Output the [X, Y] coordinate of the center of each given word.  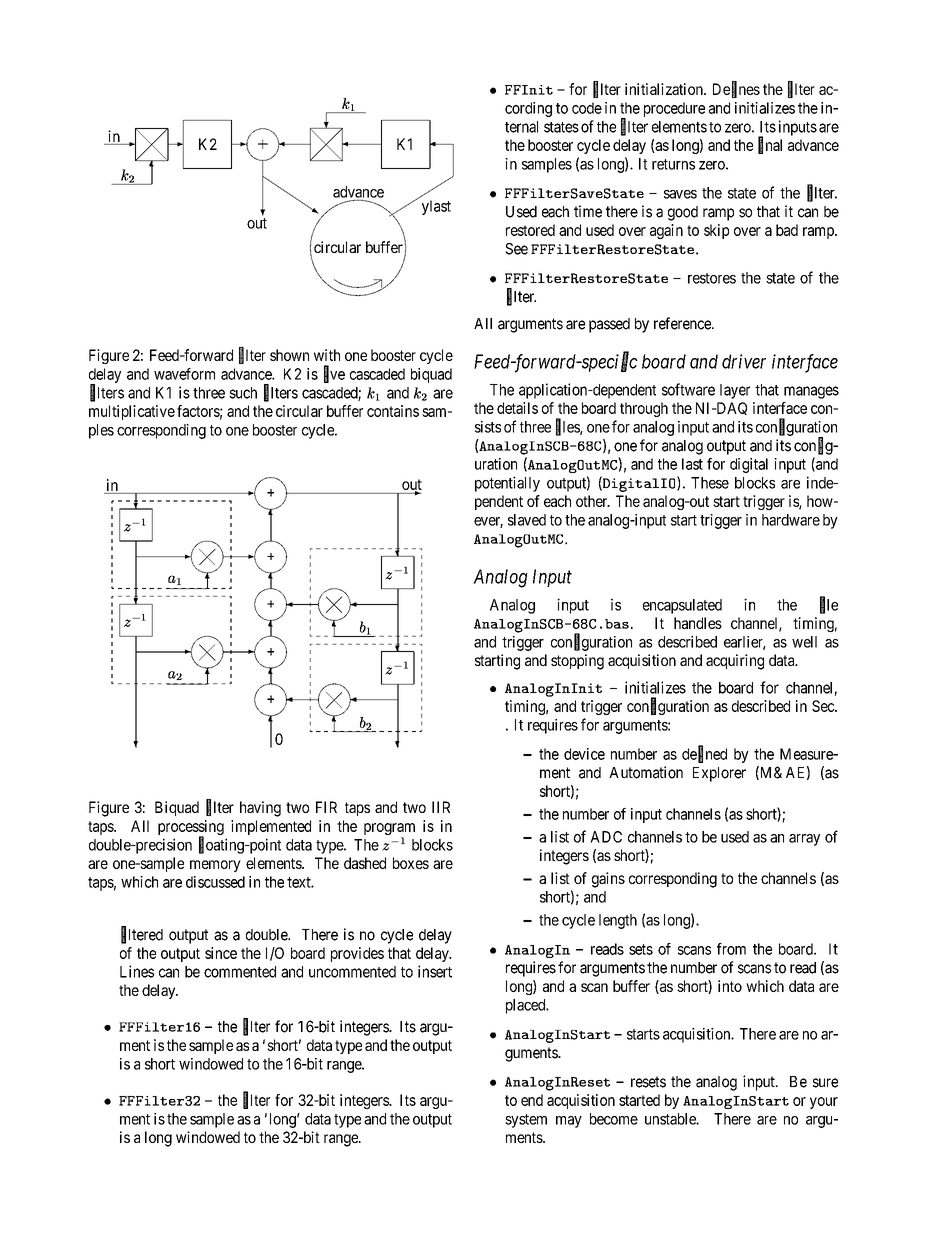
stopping [577, 662]
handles [698, 623]
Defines [736, 90]
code [587, 108]
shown [289, 355]
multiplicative [132, 412]
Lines [137, 971]
